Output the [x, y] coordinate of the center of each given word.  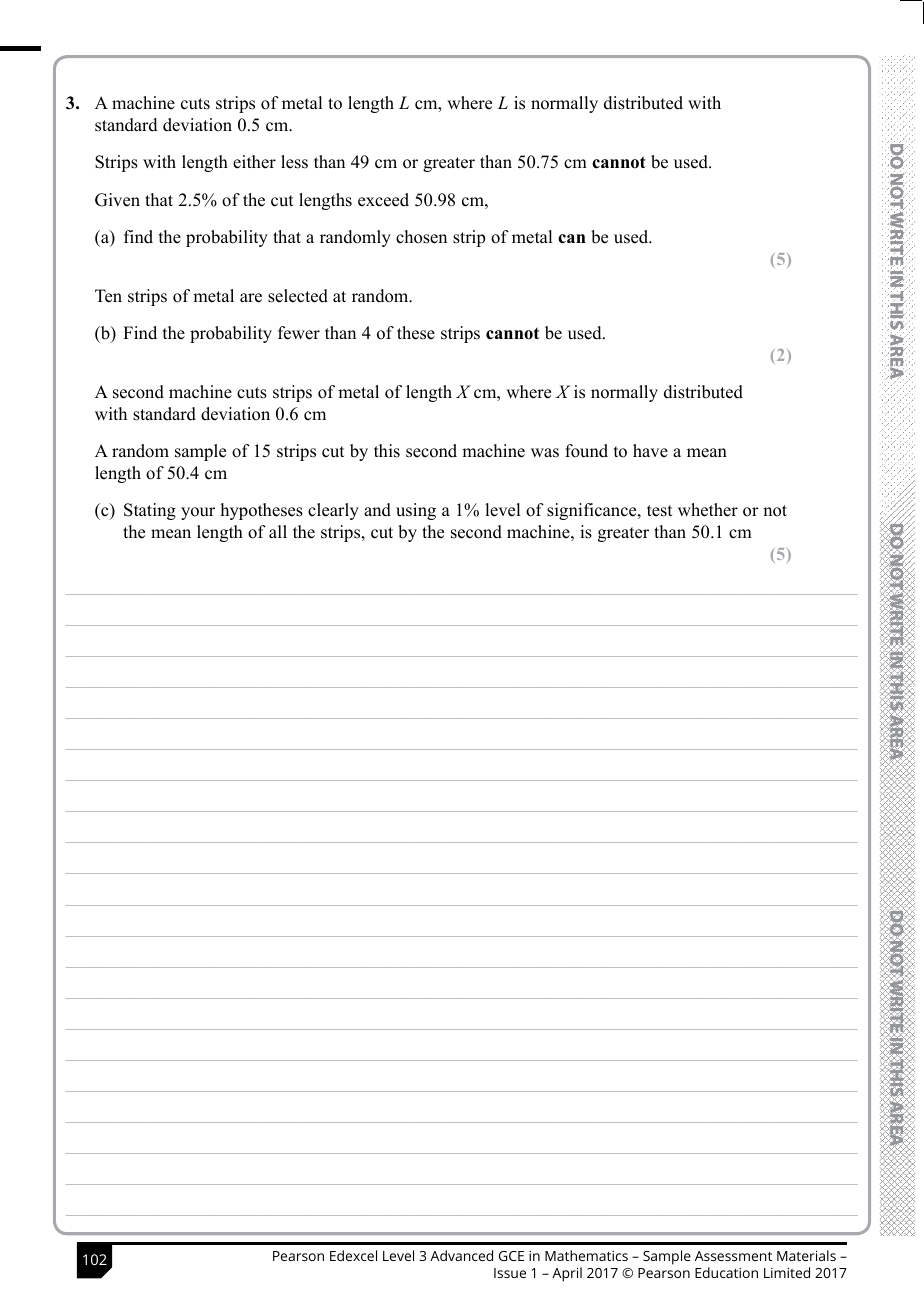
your [198, 513]
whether [708, 510]
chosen [421, 237]
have [650, 451]
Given [117, 200]
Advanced [461, 1255]
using [416, 511]
